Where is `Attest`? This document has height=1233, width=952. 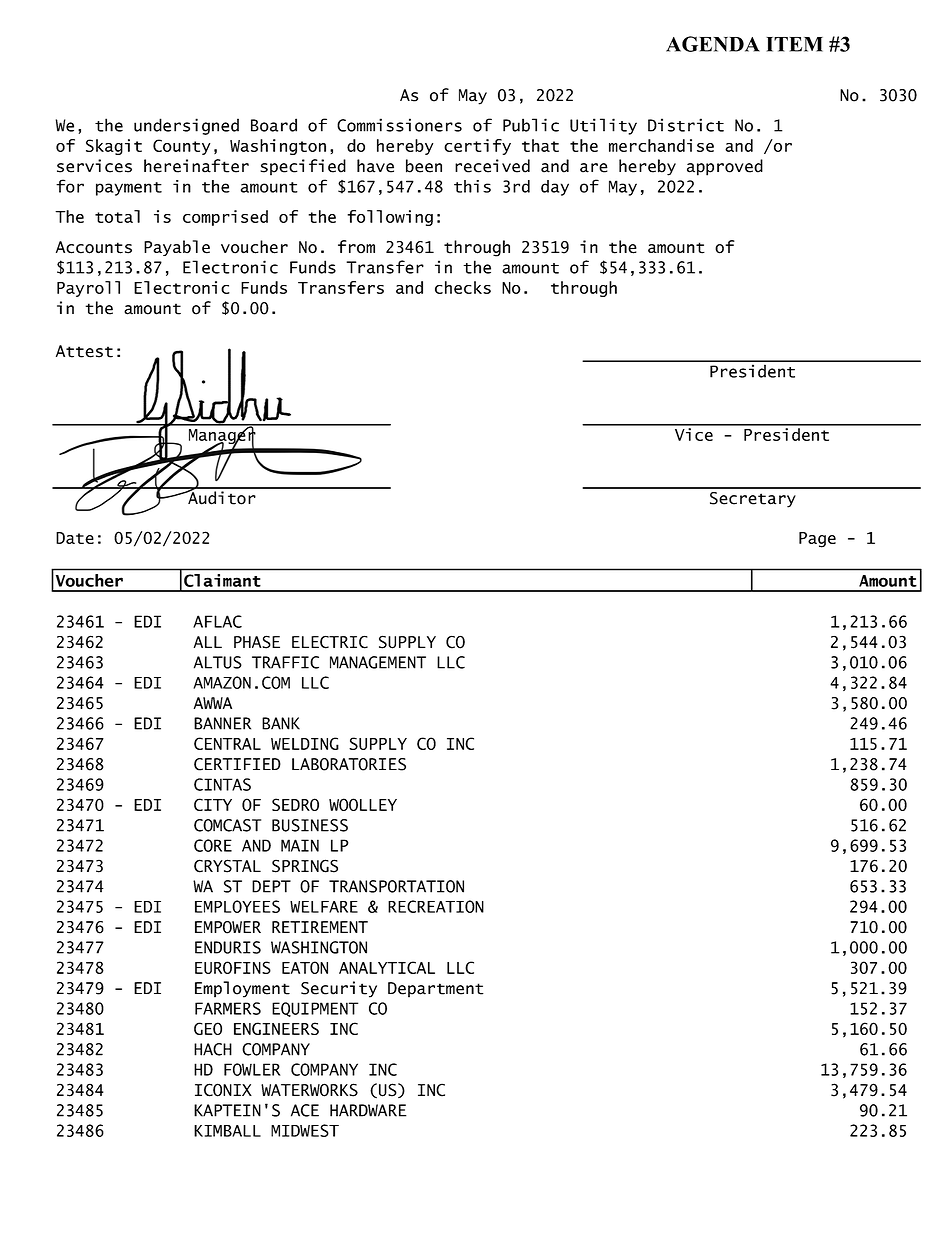 Attest is located at coordinates (84, 351).
